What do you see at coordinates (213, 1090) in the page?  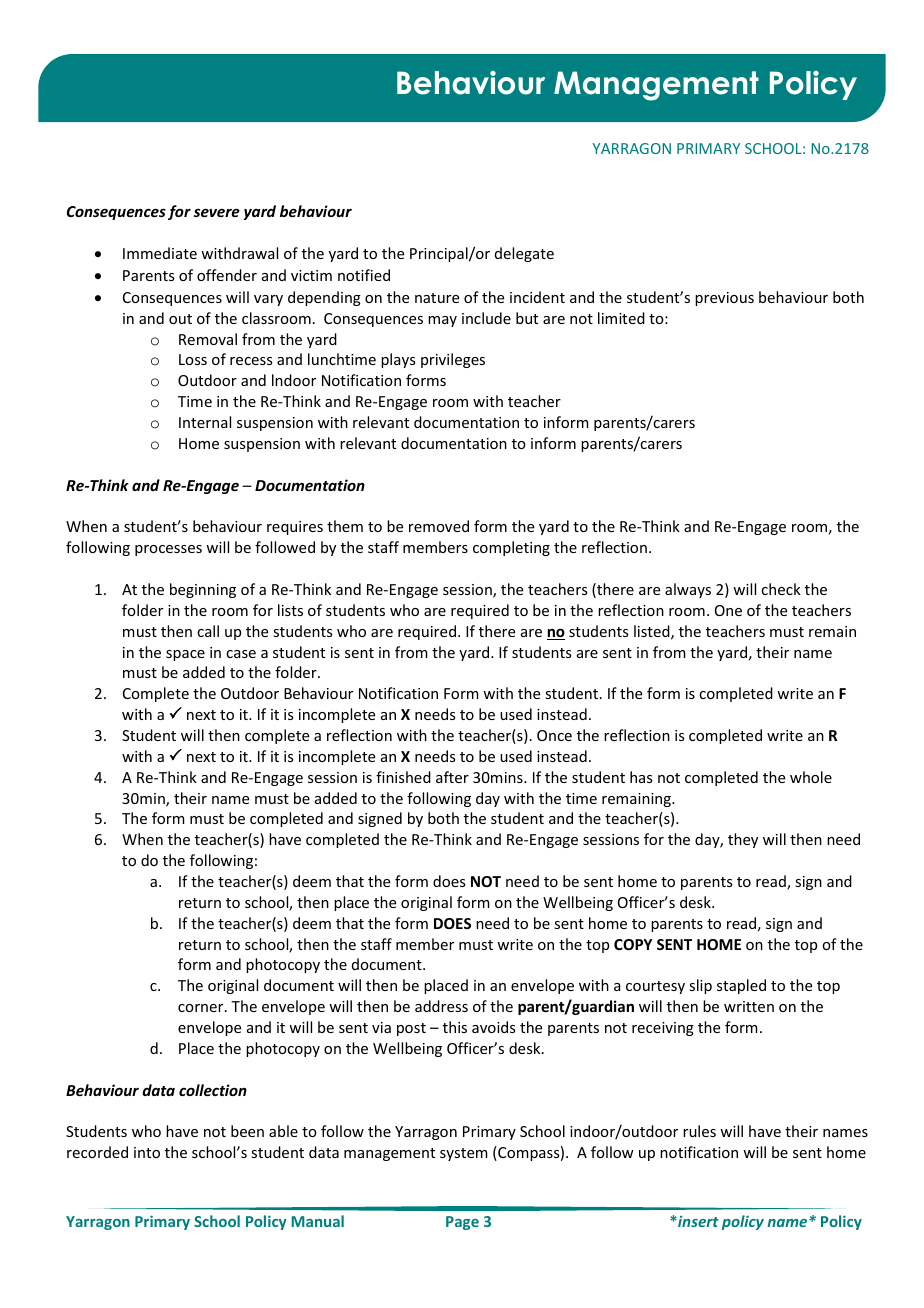 I see `collection` at bounding box center [213, 1090].
